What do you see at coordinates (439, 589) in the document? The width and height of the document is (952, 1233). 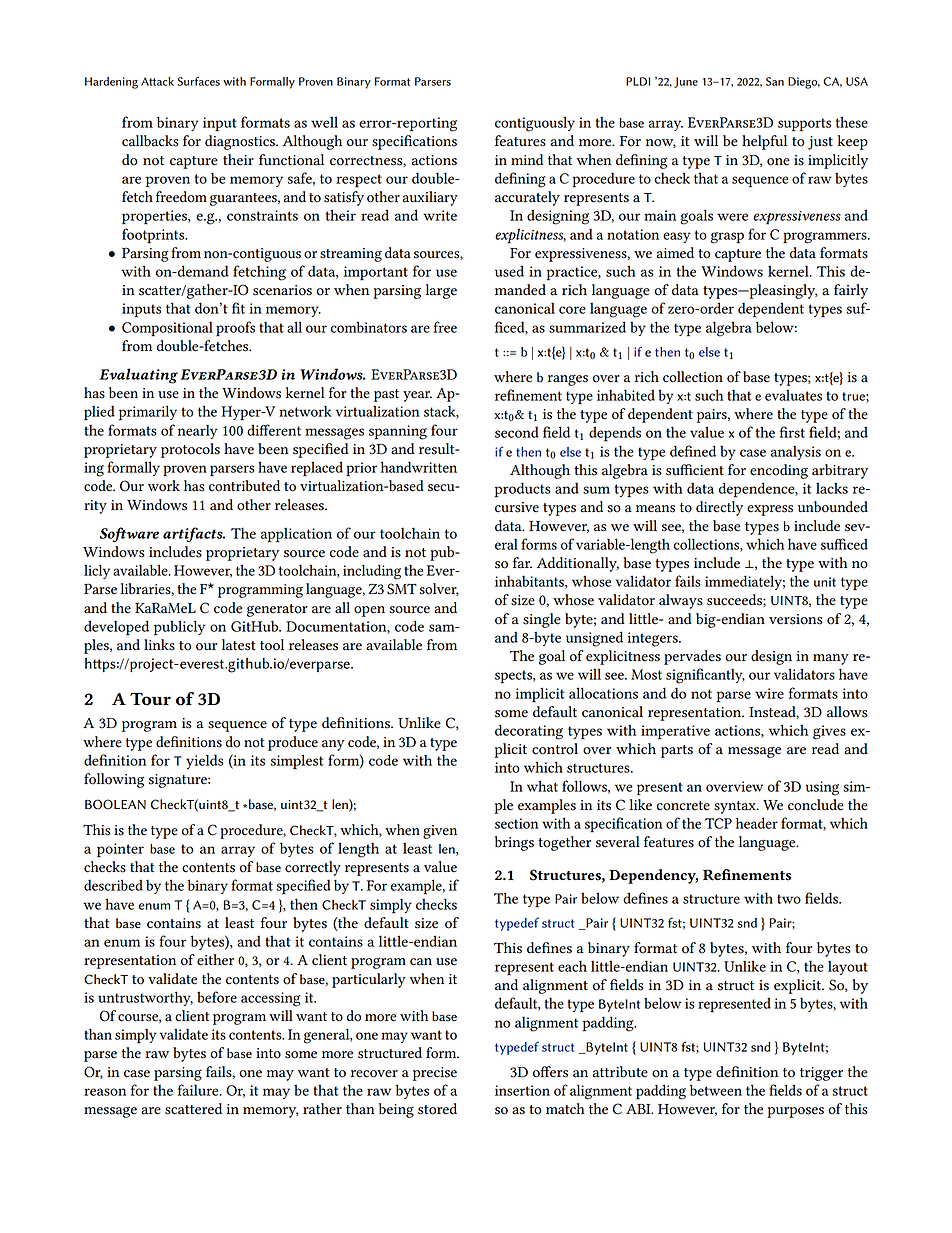 I see `solver` at bounding box center [439, 589].
